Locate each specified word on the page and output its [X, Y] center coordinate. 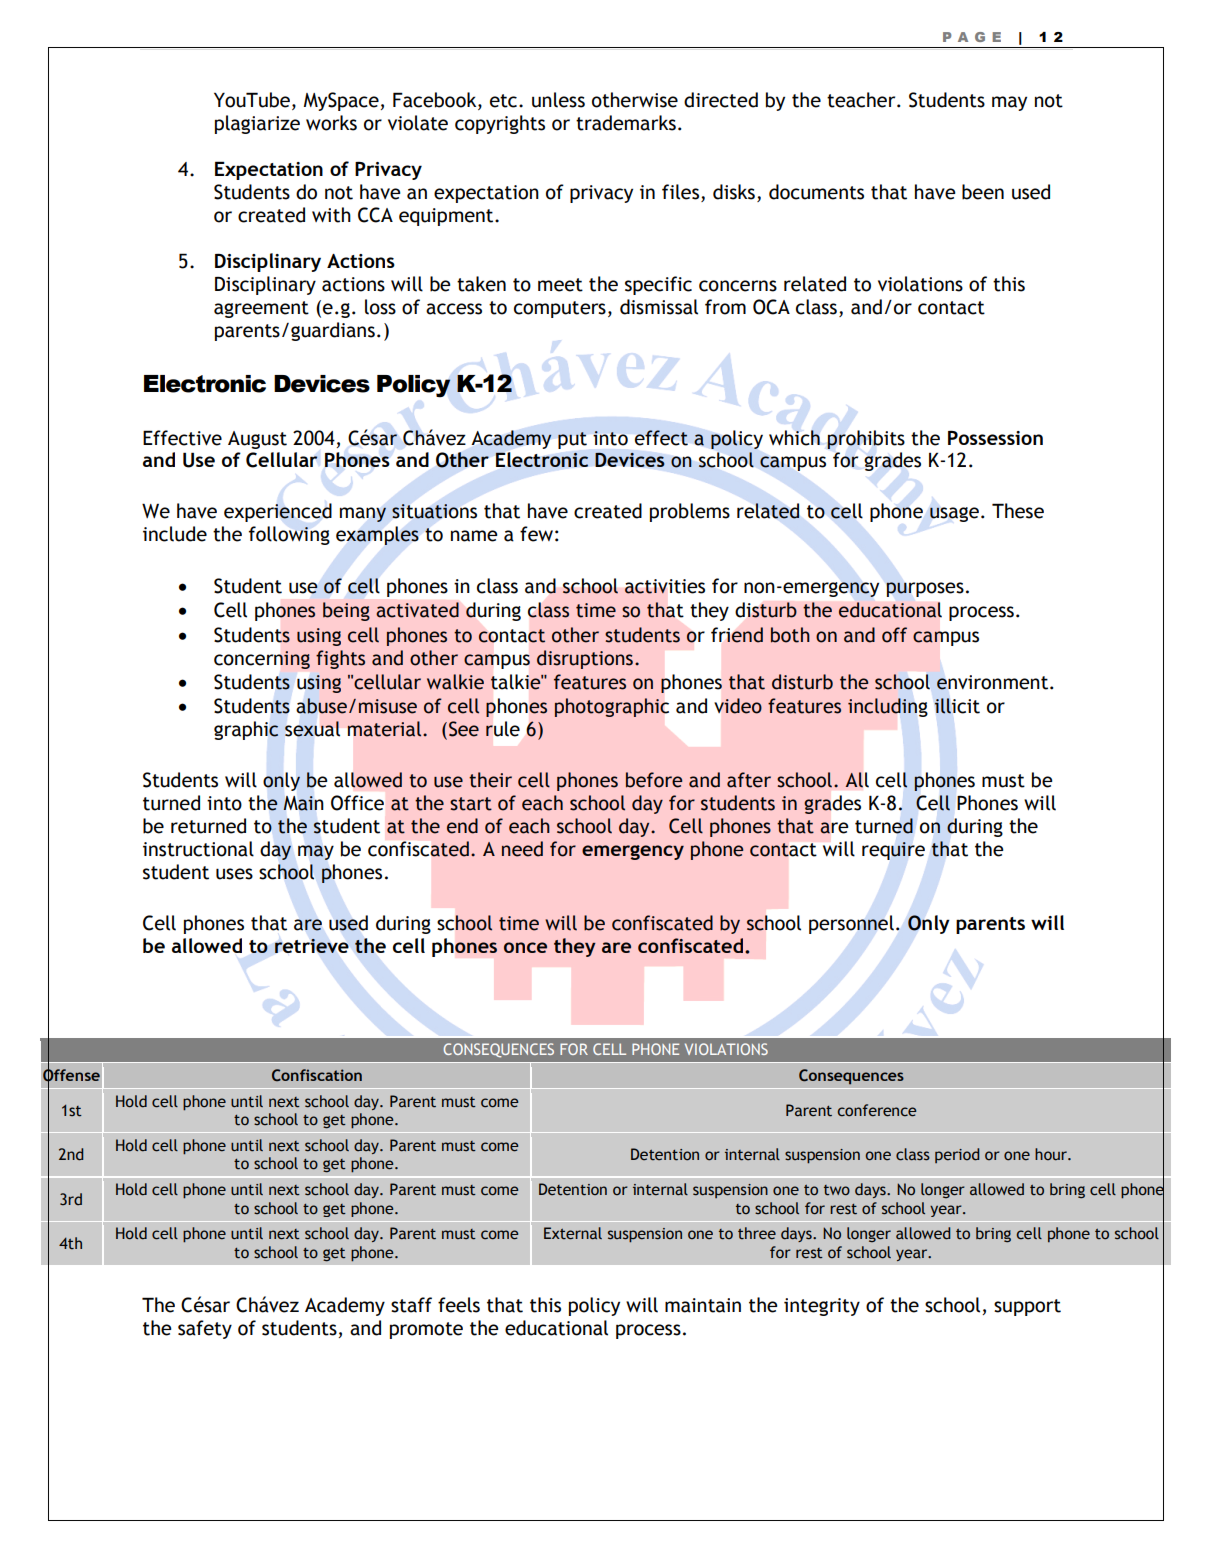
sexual [312, 729]
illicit [957, 706]
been [983, 192]
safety [205, 1329]
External [573, 1233]
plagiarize [257, 124]
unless [558, 100]
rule [503, 729]
